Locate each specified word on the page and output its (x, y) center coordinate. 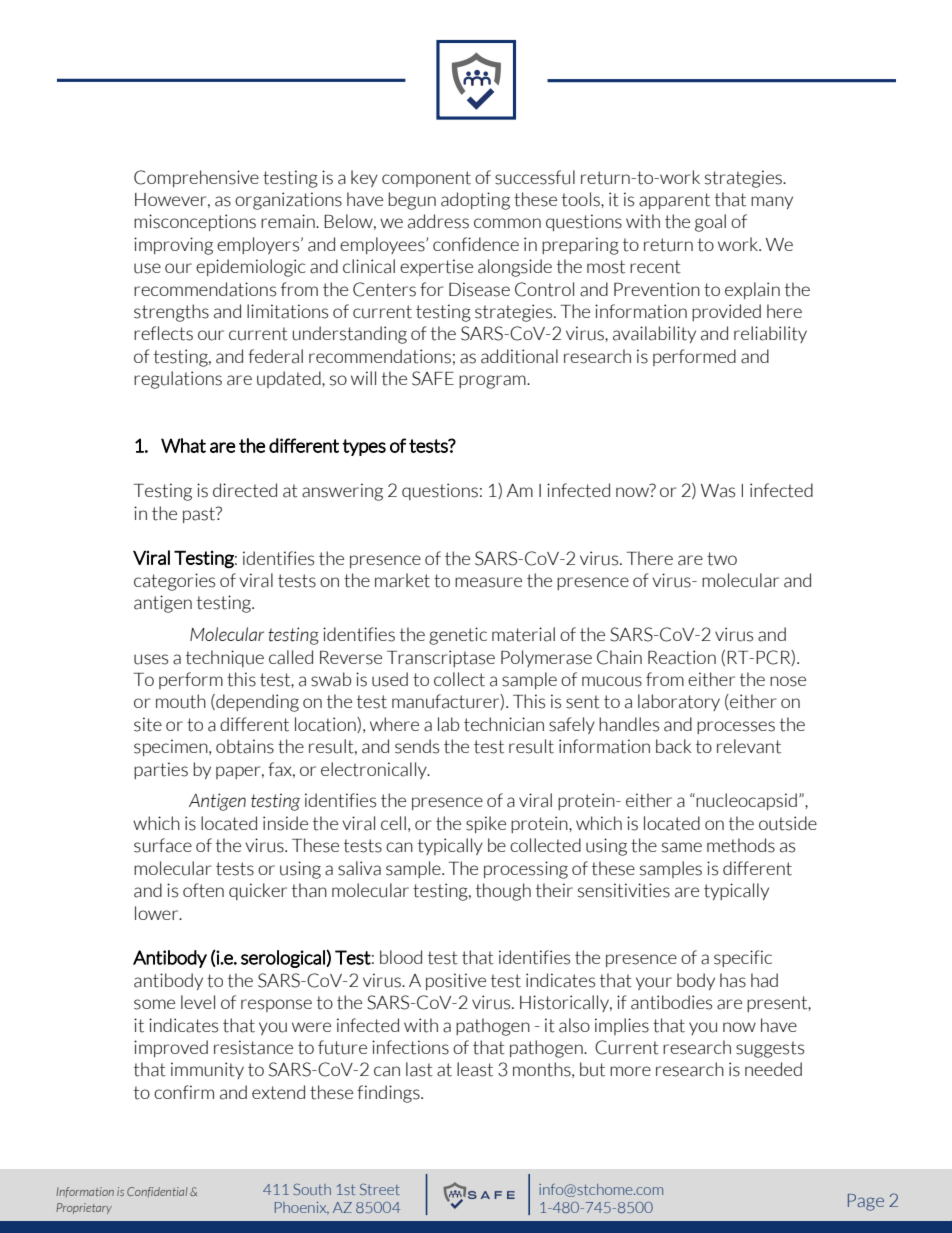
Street (380, 1189)
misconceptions (195, 222)
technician (504, 724)
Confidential (157, 1192)
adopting (475, 201)
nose (788, 681)
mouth (181, 701)
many (772, 202)
